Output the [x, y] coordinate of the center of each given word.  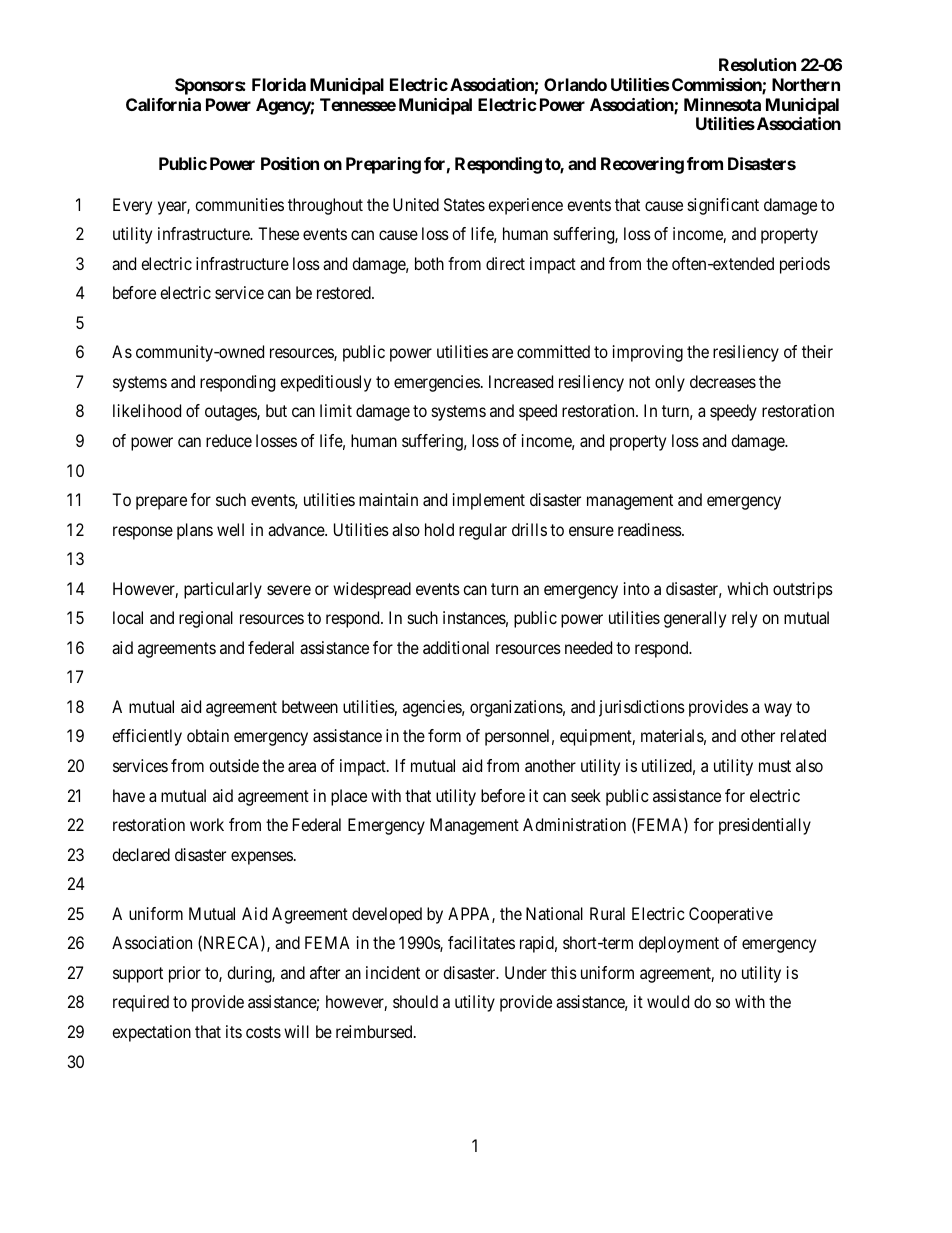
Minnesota [722, 104]
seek [586, 795]
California [163, 104]
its [234, 1031]
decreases [723, 381]
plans [195, 531]
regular [483, 531]
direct [505, 263]
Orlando [575, 84]
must [775, 766]
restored [345, 292]
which [747, 588]
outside [234, 765]
